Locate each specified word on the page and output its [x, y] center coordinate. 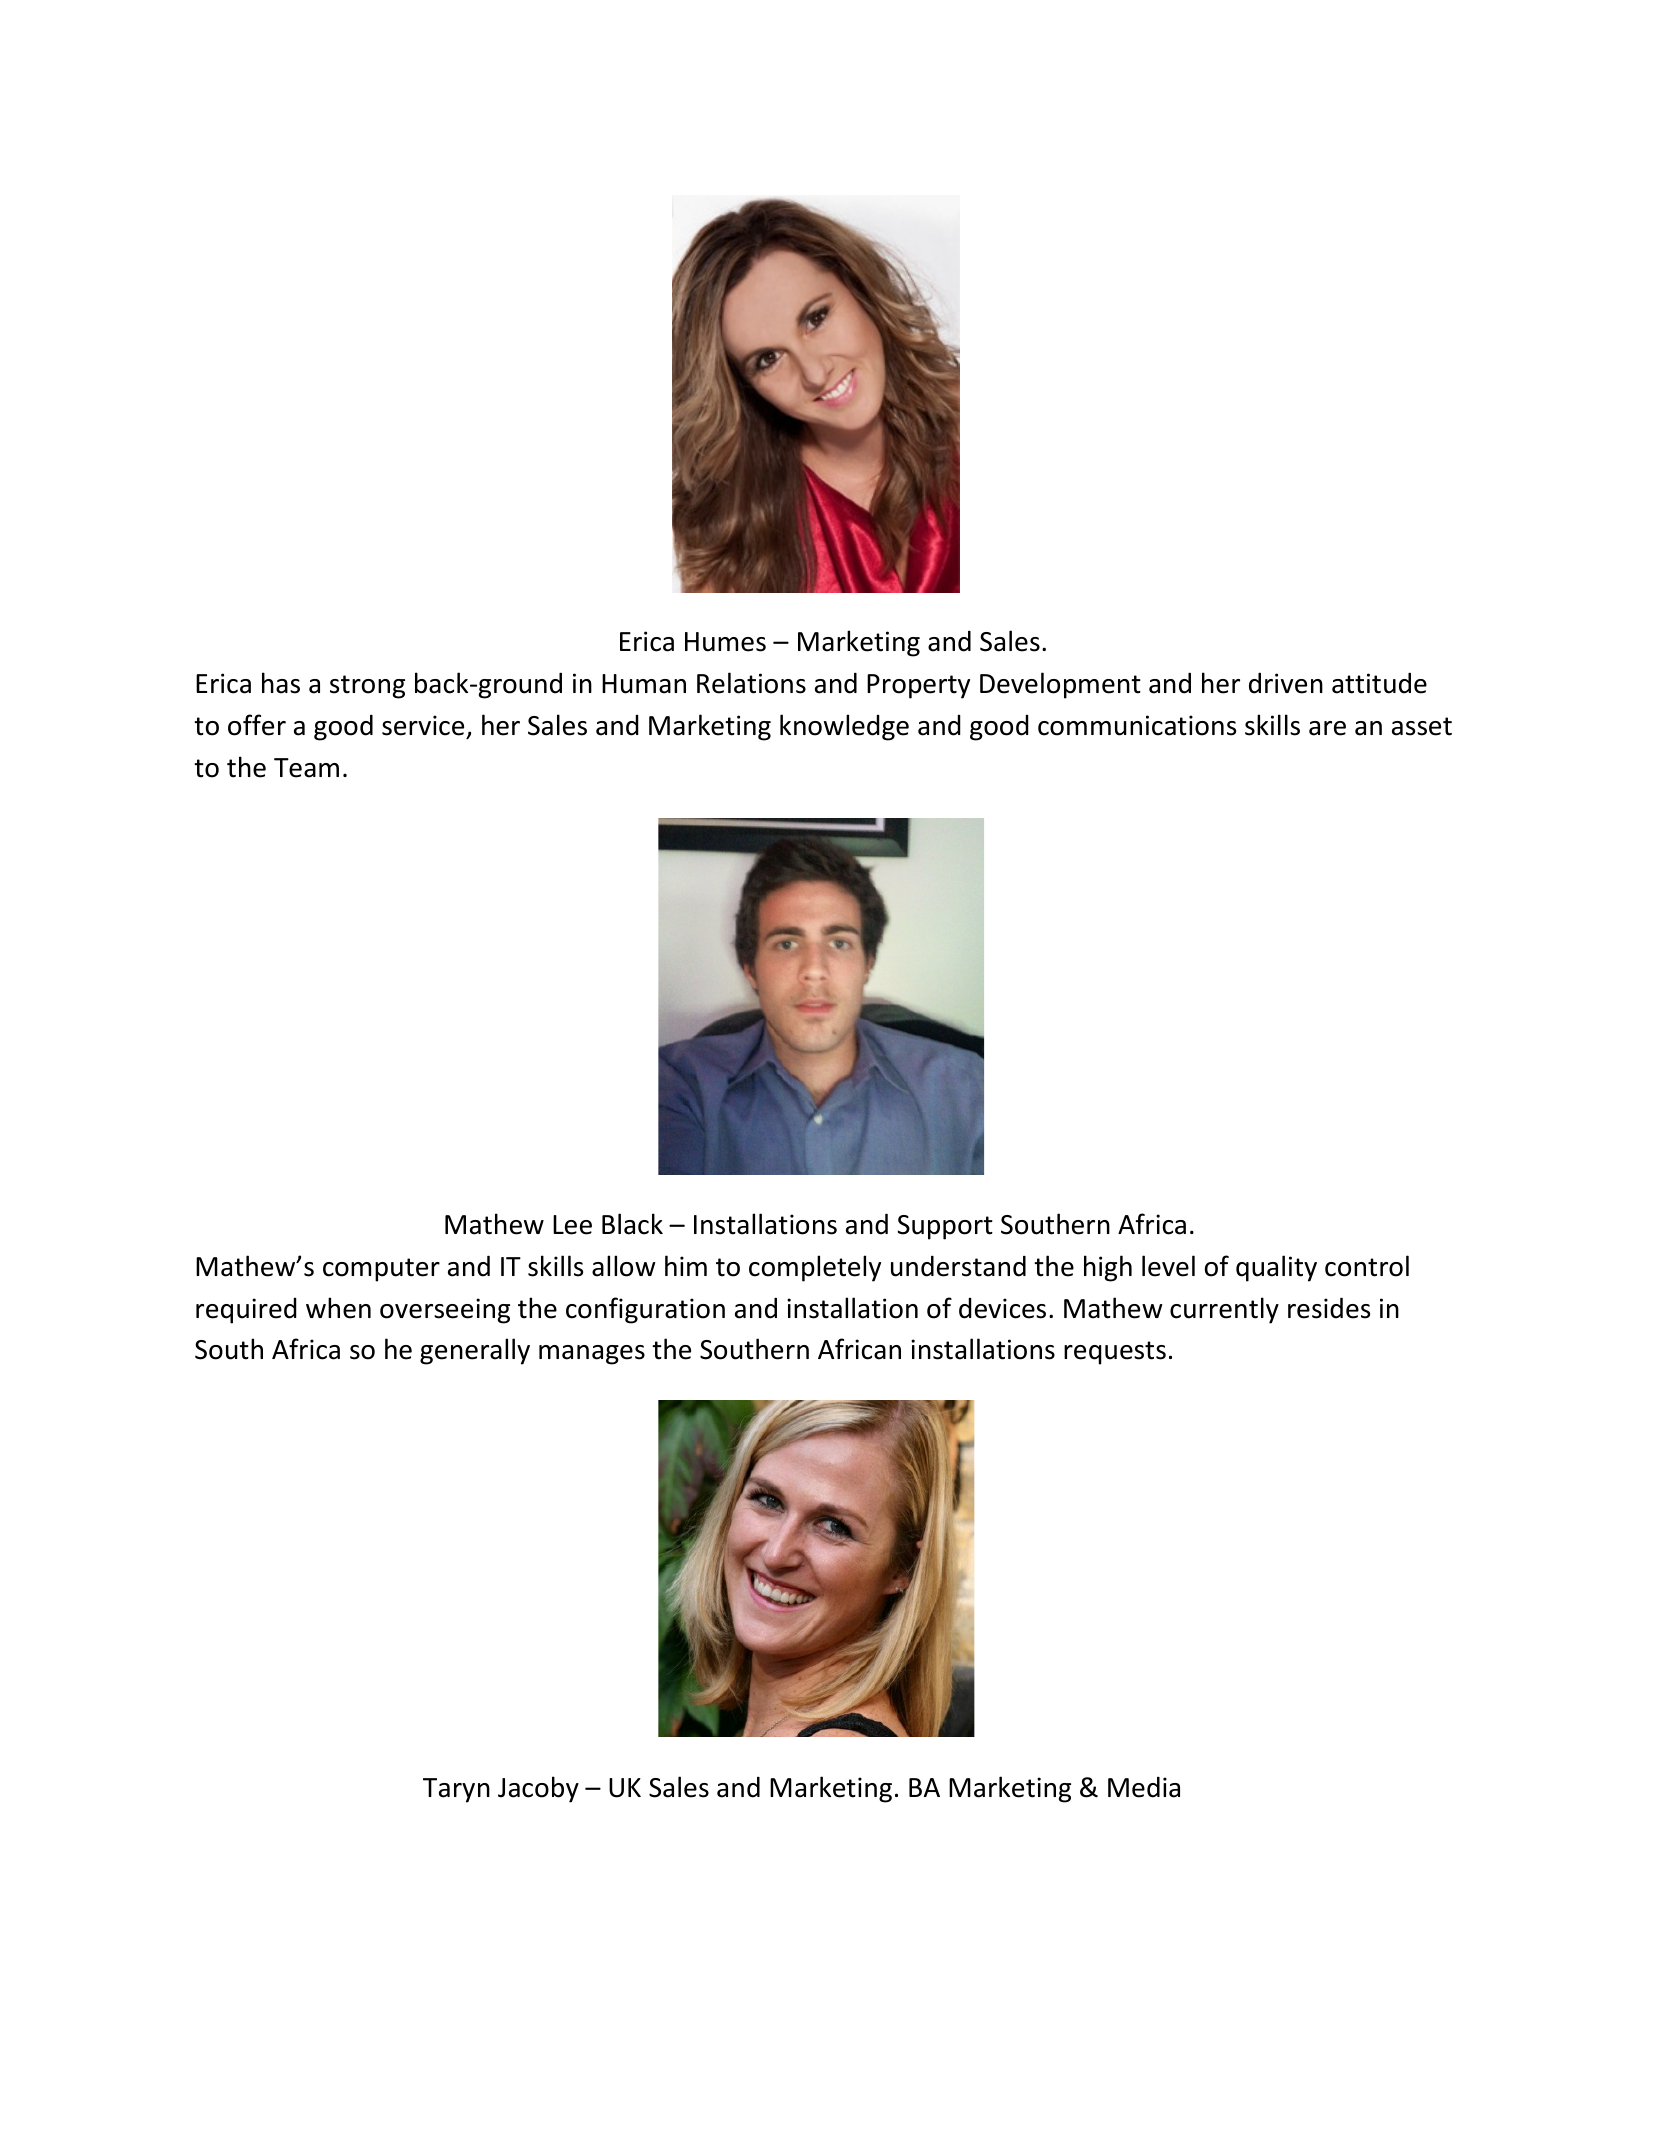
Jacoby [538, 1789]
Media [1144, 1787]
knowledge [844, 727]
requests [1115, 1353]
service [423, 725]
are [1327, 728]
